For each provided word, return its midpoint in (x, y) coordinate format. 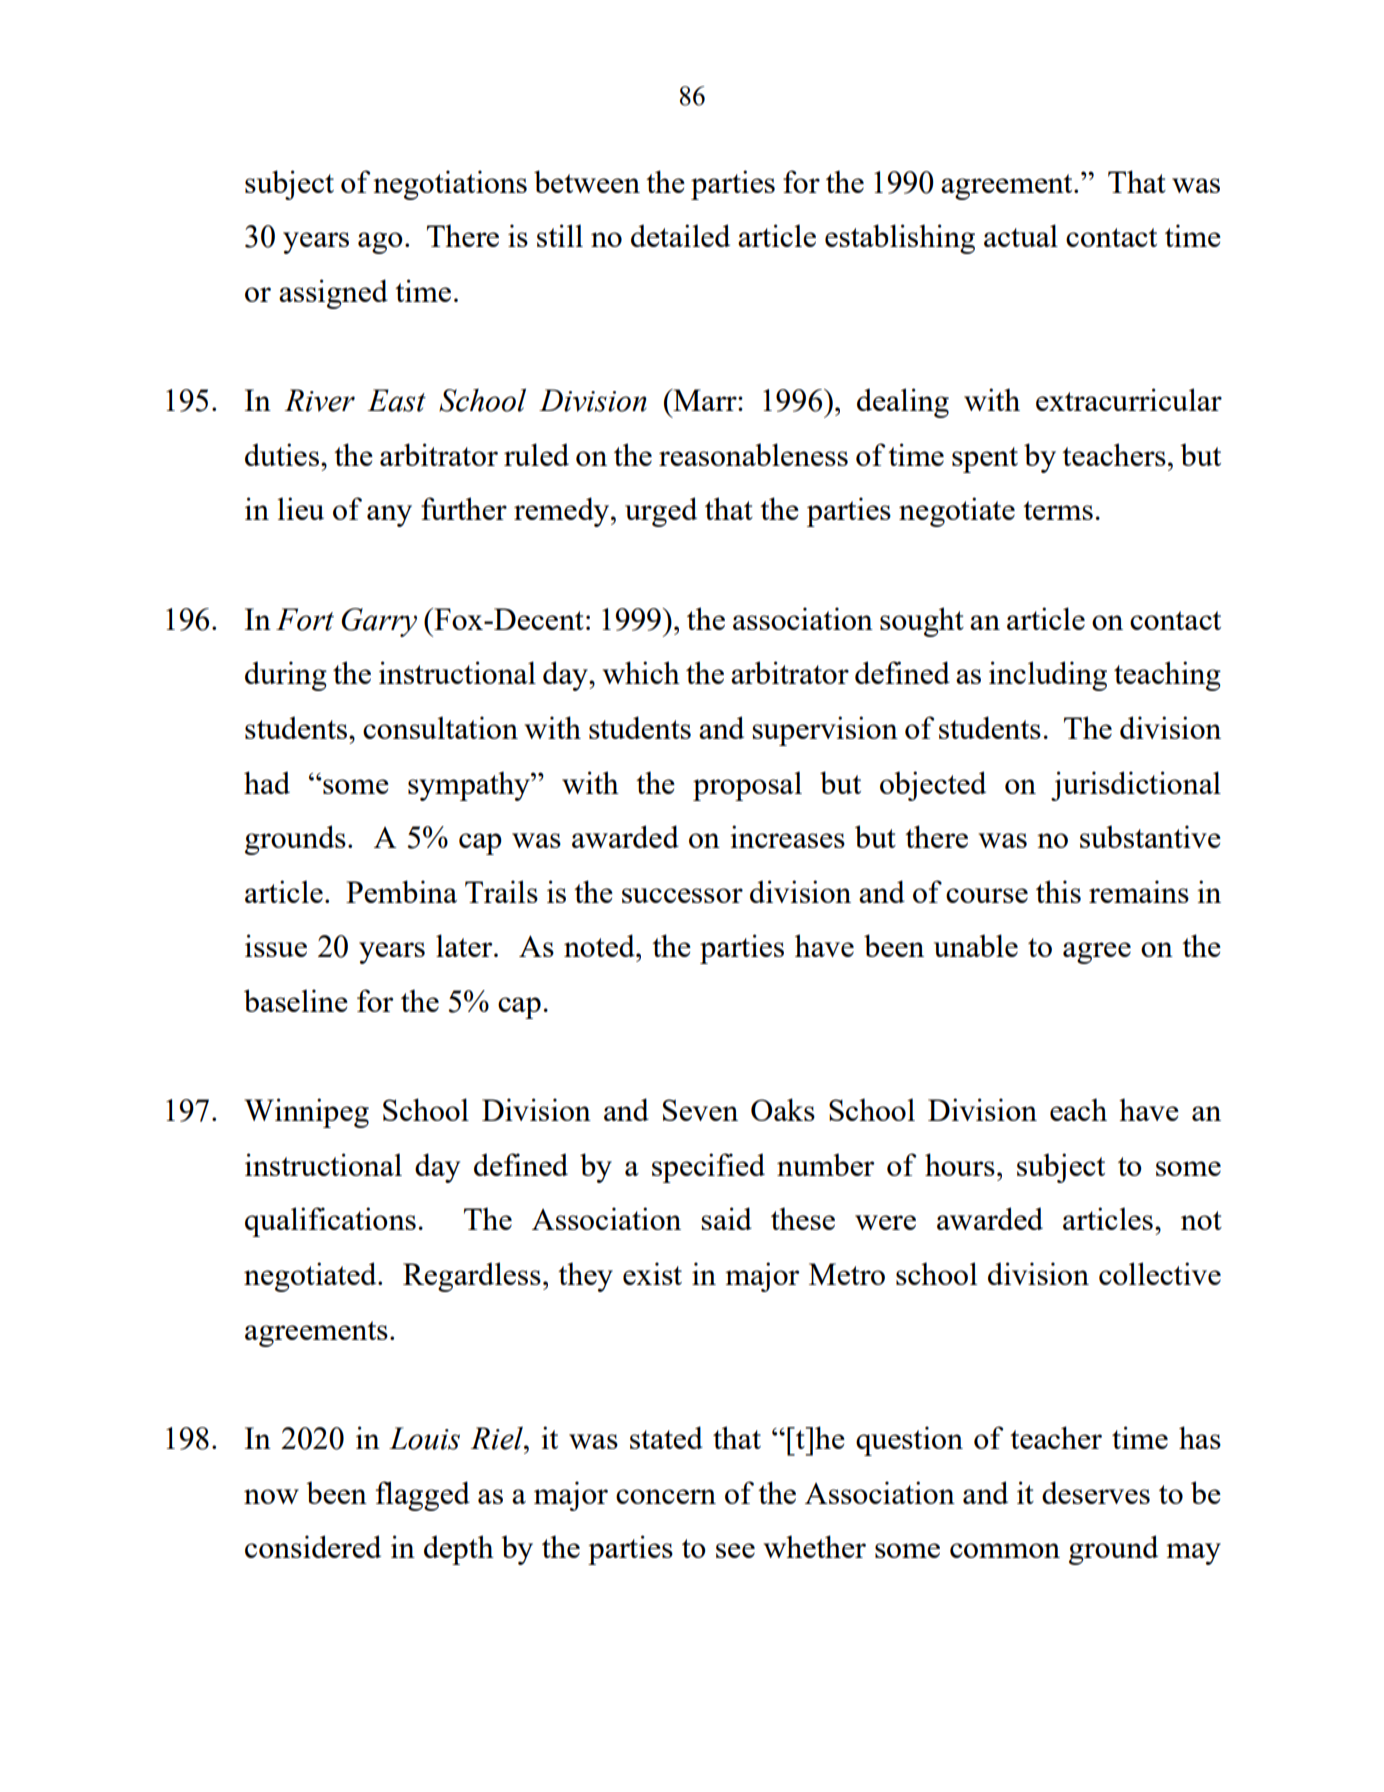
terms (1058, 510)
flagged (423, 1496)
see (735, 1550)
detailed (680, 235)
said (726, 1218)
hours (960, 1164)
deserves (1096, 1492)
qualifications (330, 1222)
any (389, 516)
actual (1021, 235)
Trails (501, 891)
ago (380, 243)
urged (661, 512)
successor (682, 895)
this (1058, 891)
